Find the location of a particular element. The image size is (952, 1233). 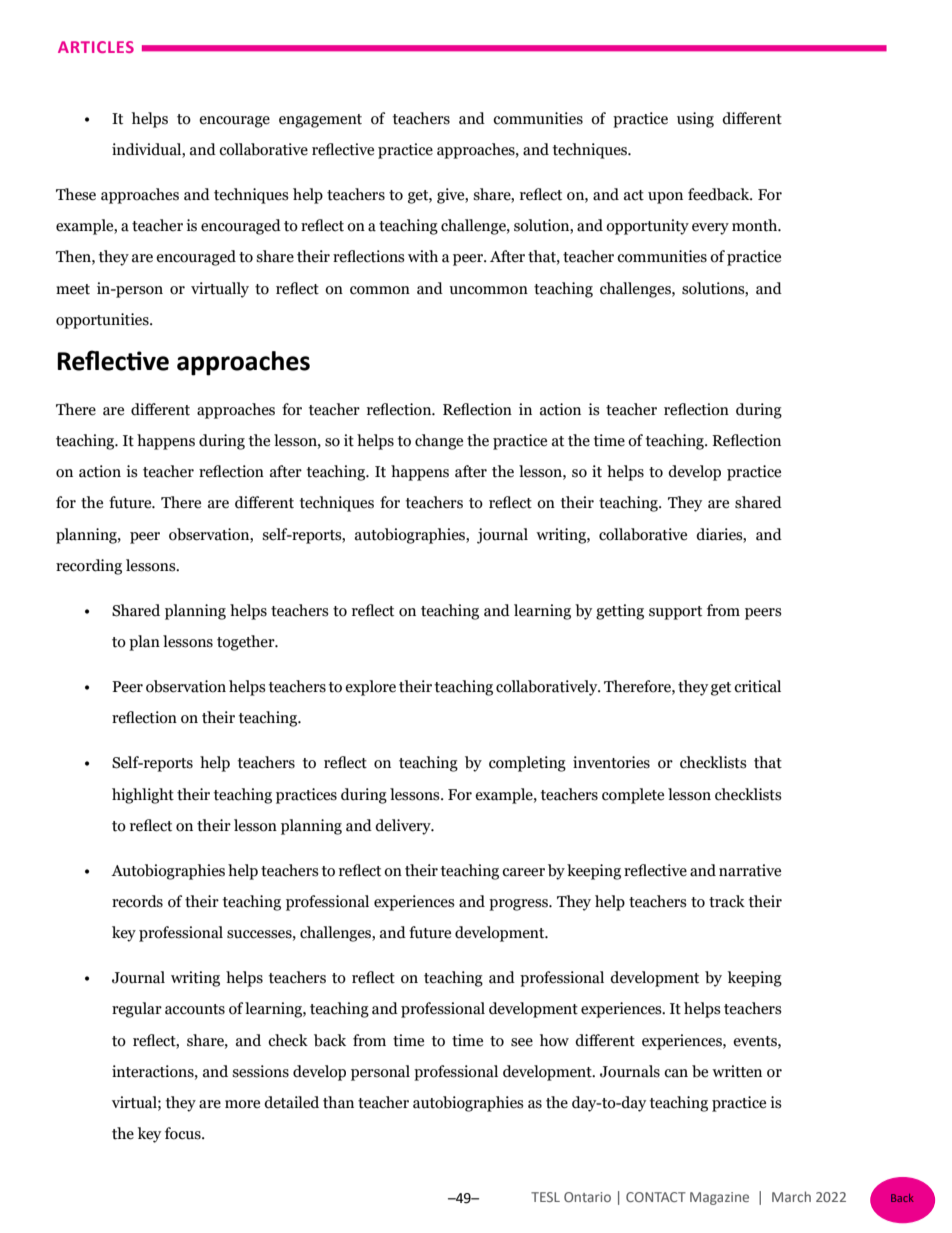

records is located at coordinates (137, 901).
